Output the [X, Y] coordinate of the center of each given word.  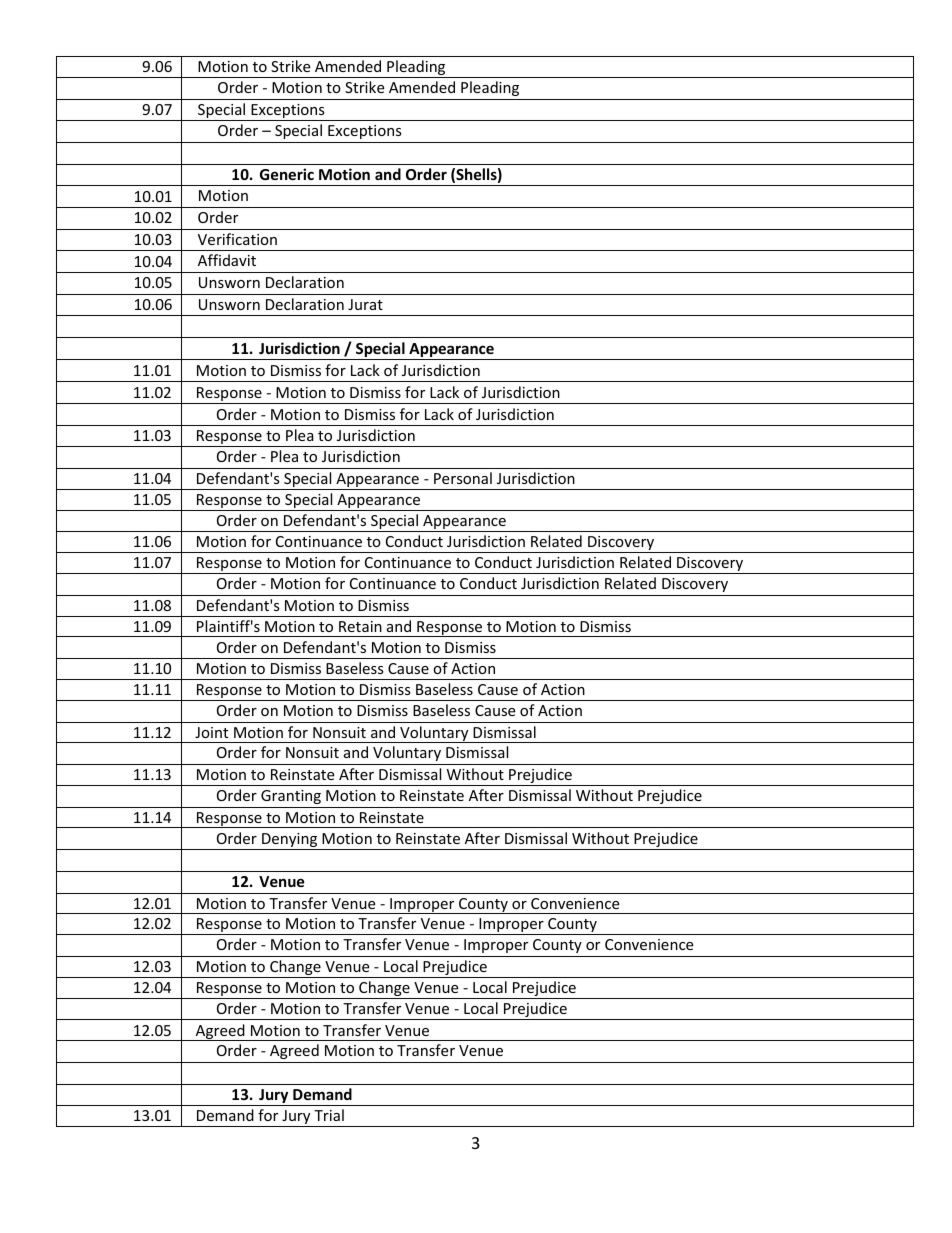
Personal [463, 478]
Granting [291, 797]
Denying [290, 841]
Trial [329, 1115]
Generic [287, 174]
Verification [237, 239]
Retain [360, 626]
